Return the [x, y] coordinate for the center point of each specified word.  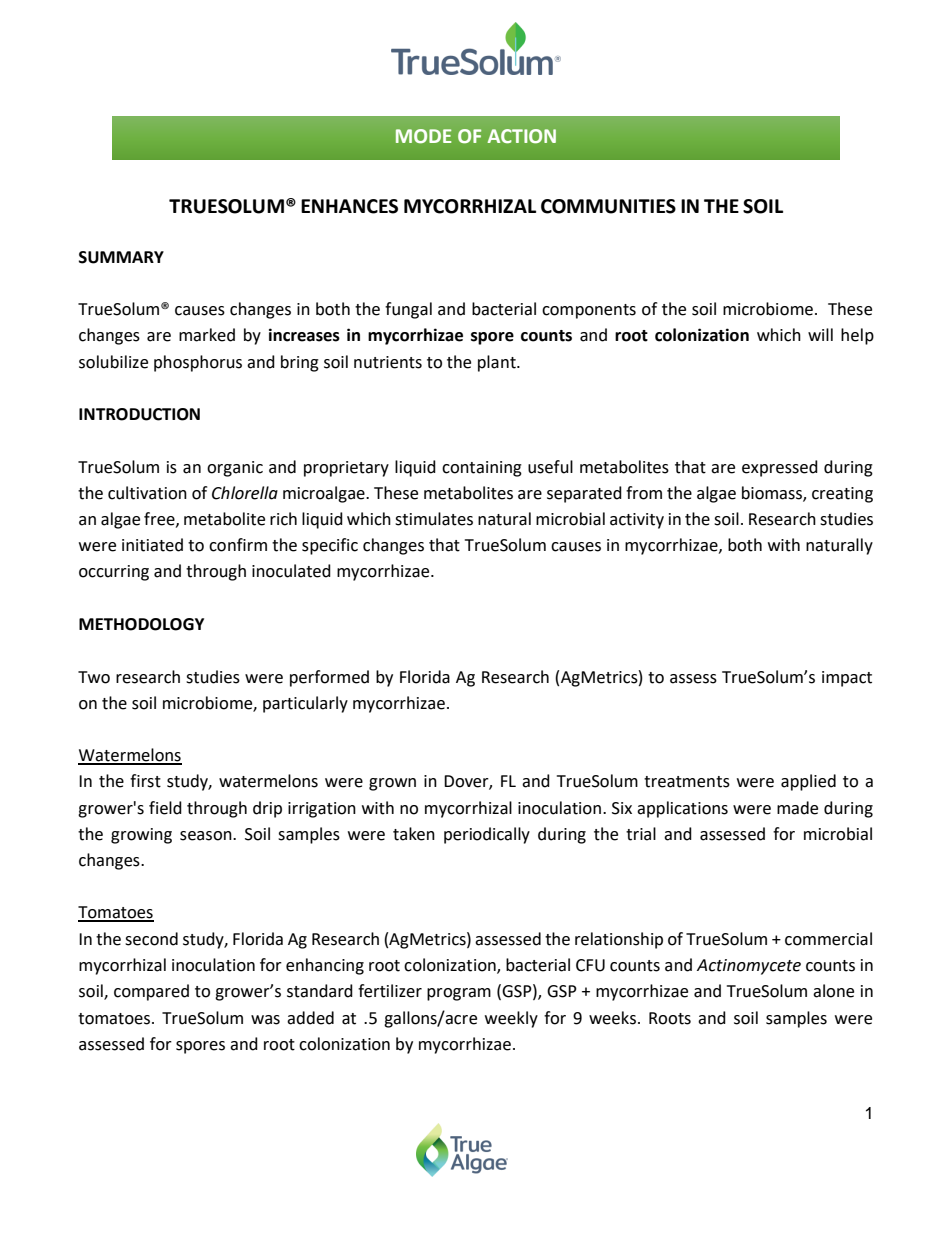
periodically [487, 835]
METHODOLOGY [141, 624]
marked [207, 335]
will [820, 334]
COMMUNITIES [608, 206]
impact [847, 679]
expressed [780, 468]
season [207, 836]
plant [498, 363]
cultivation [147, 493]
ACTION [522, 136]
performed [329, 678]
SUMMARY [121, 257]
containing [482, 469]
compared [151, 992]
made [797, 808]
